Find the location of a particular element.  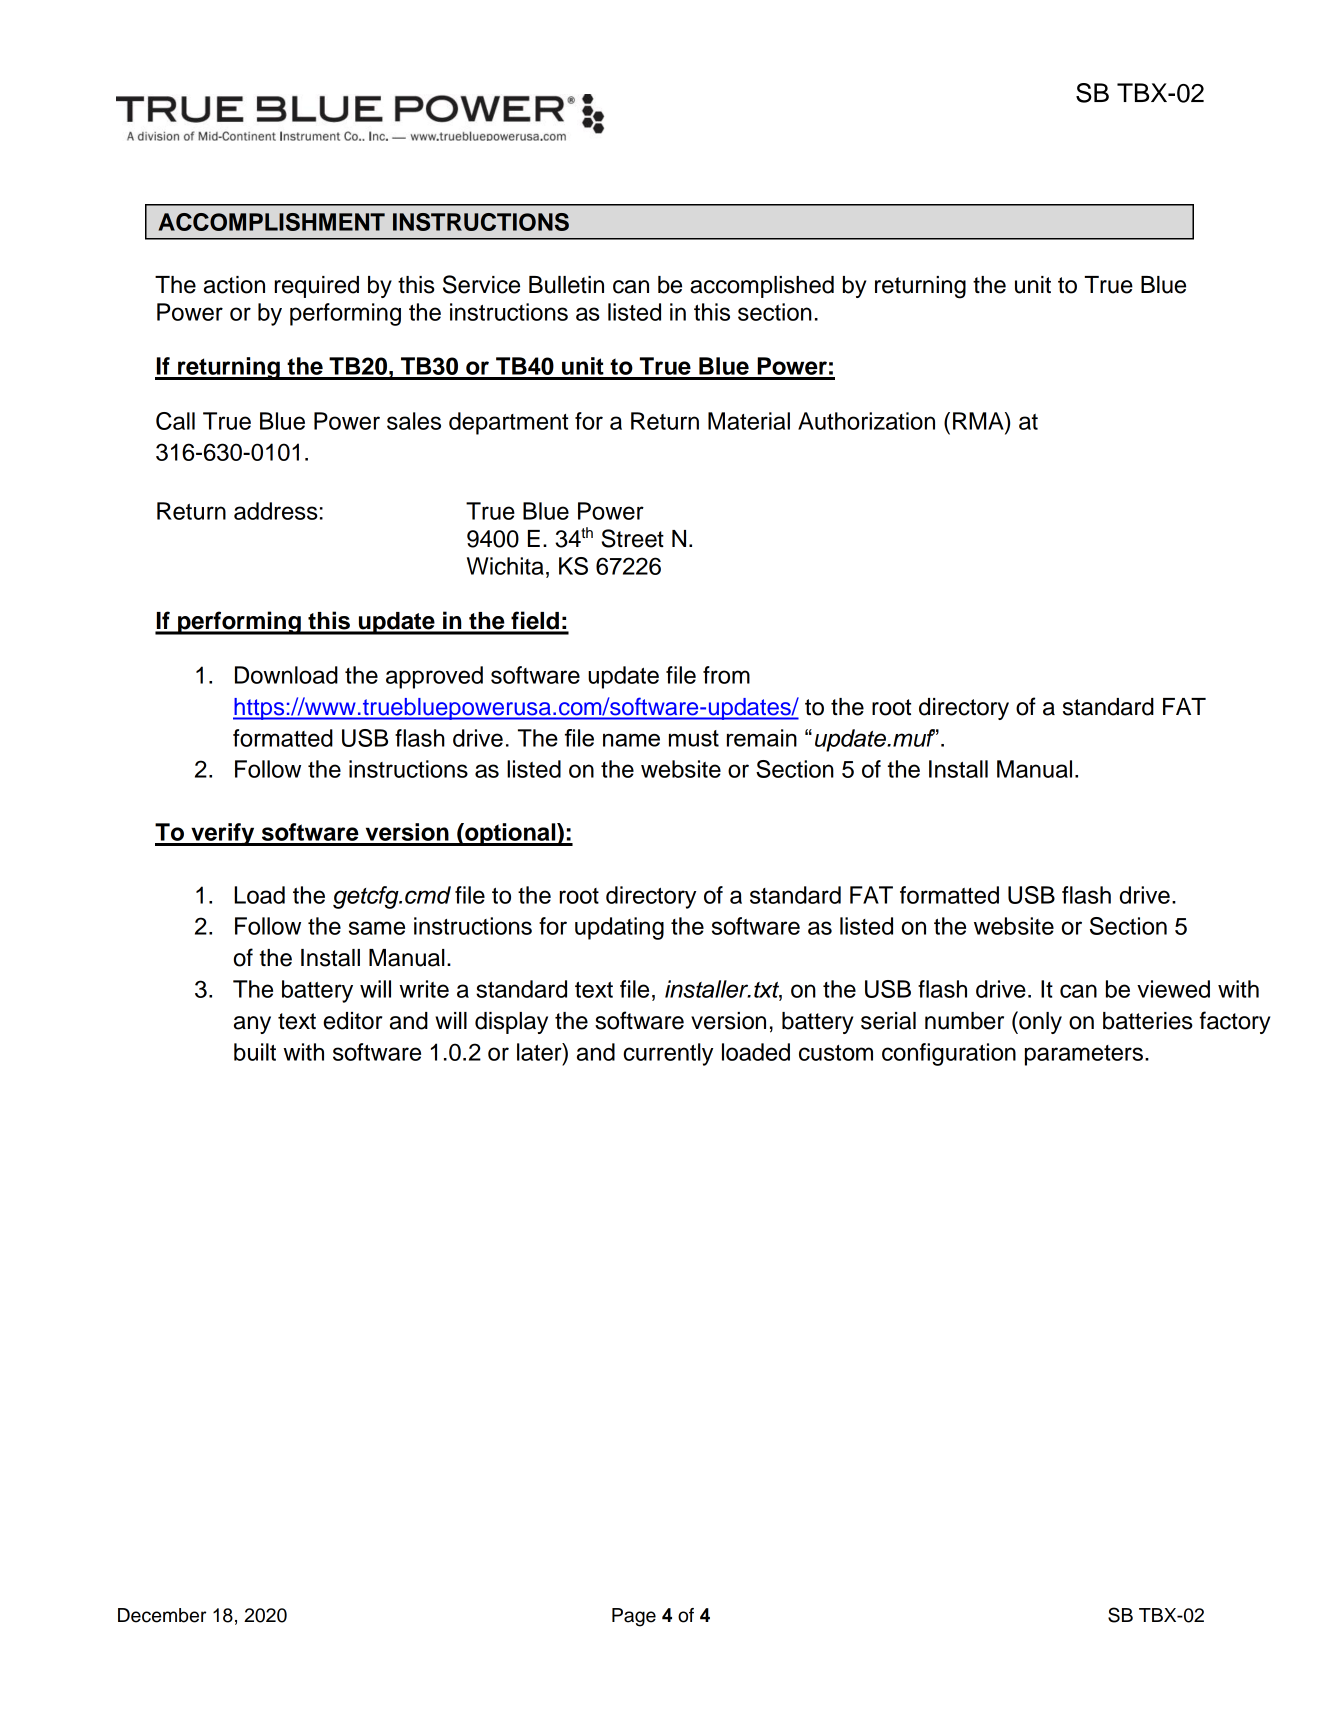

Page is located at coordinates (634, 1617).
